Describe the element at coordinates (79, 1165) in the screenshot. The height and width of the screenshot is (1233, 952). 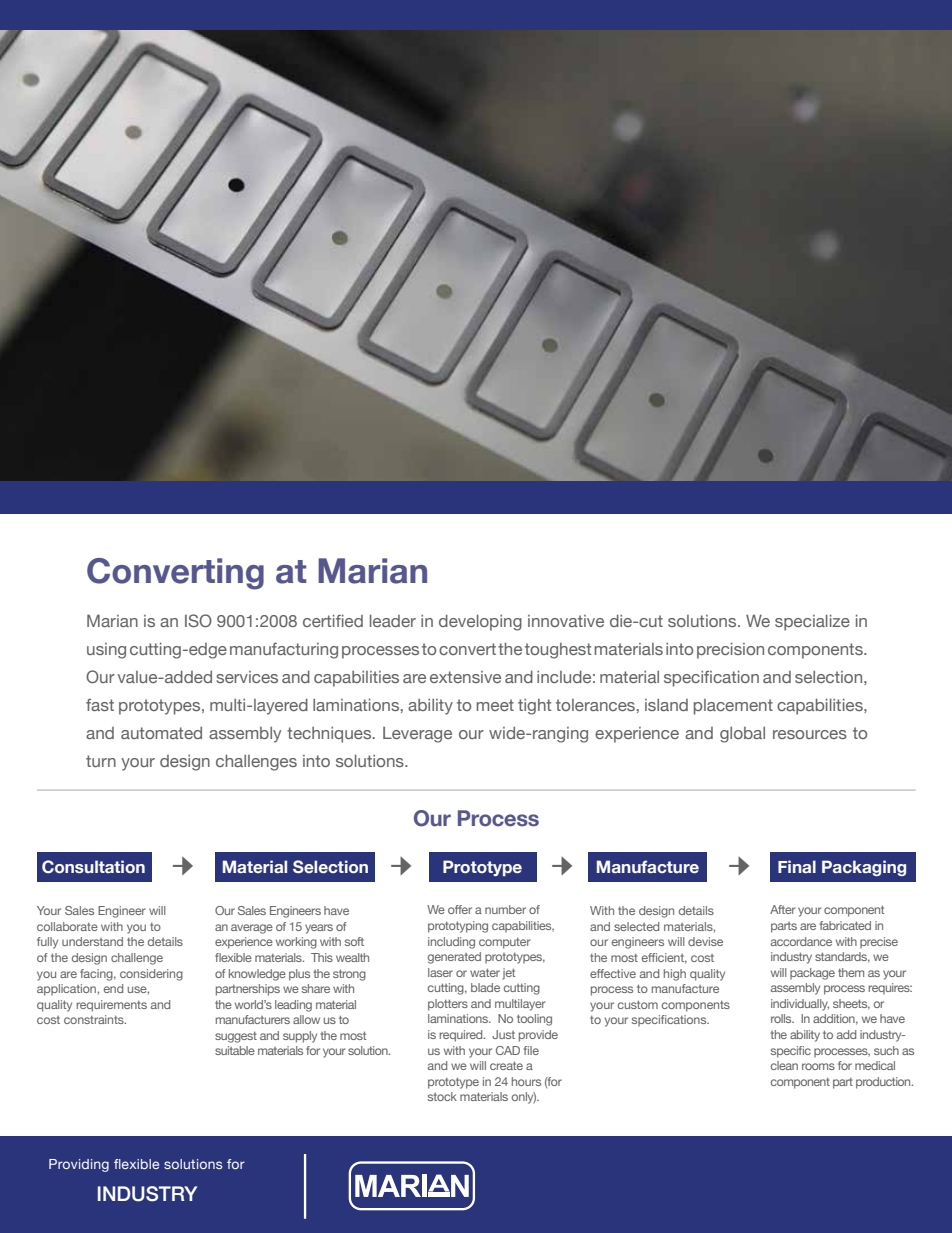
I see `Providing` at that location.
